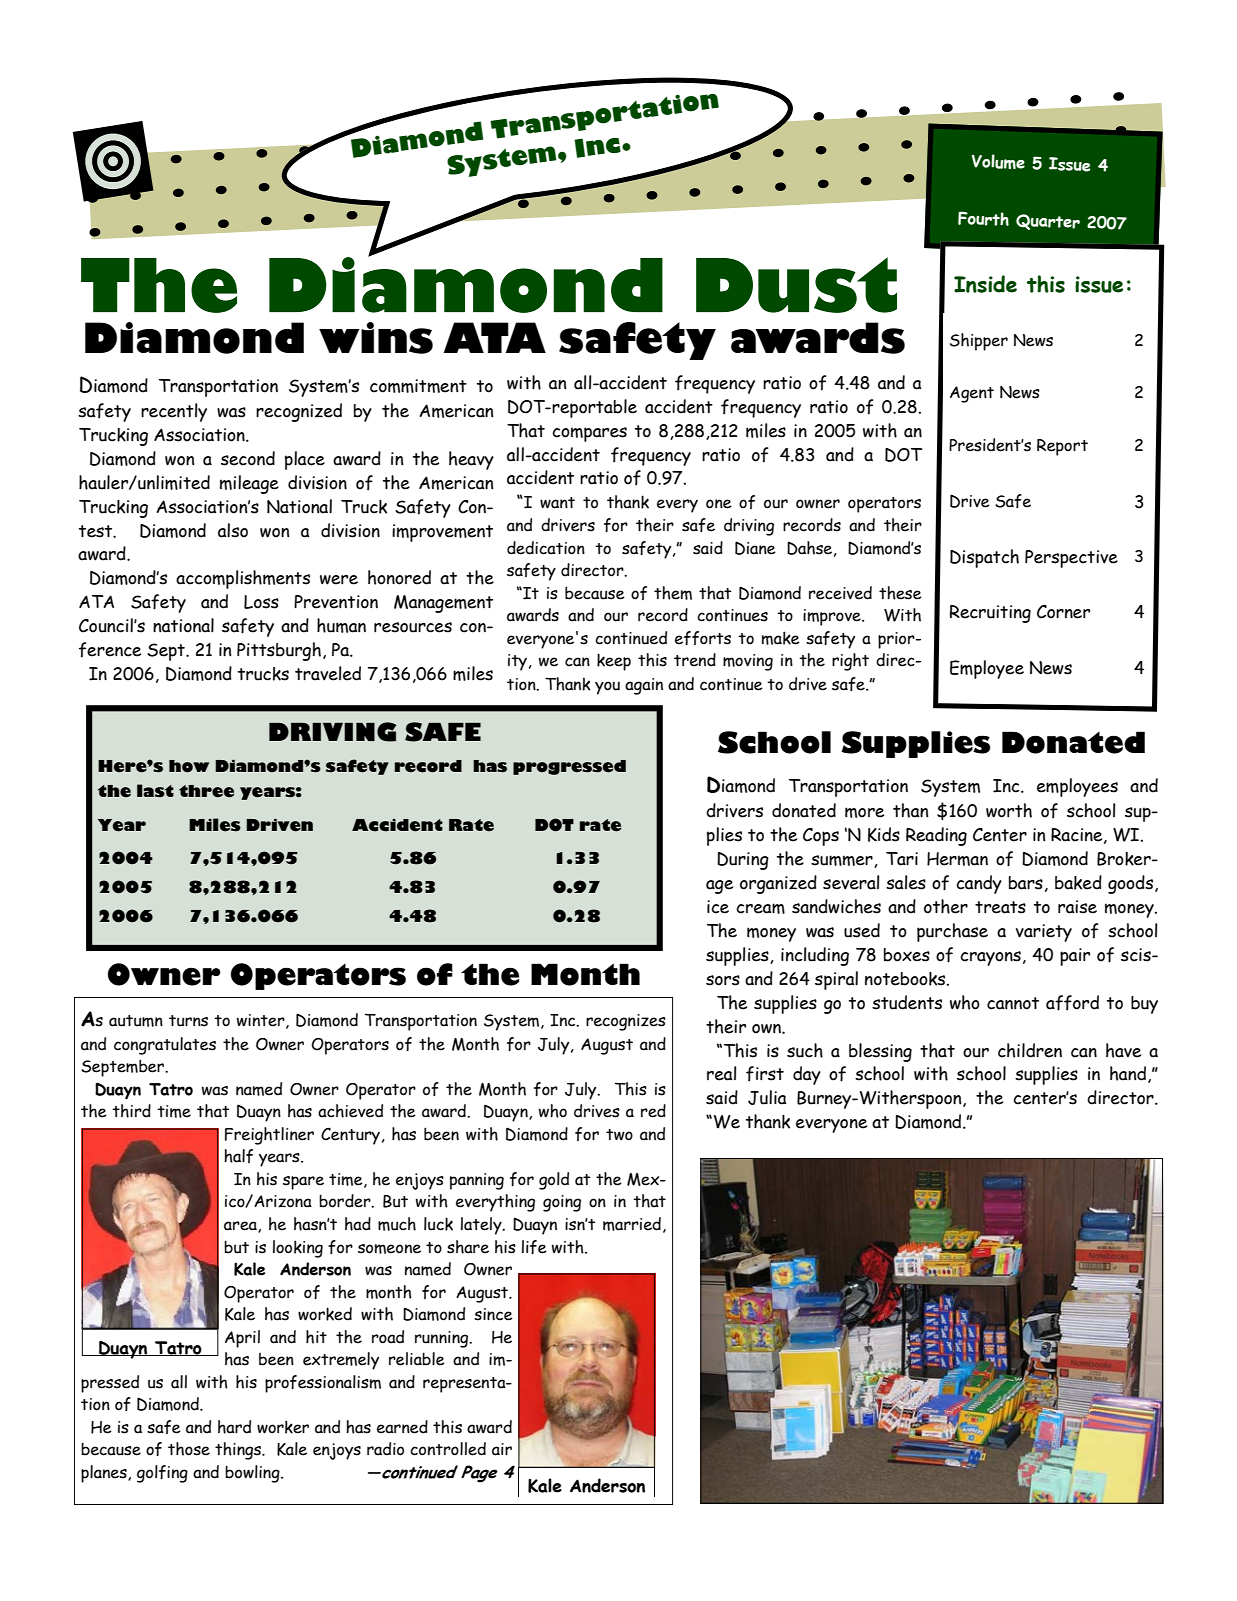  What do you see at coordinates (206, 791) in the screenshot?
I see `three` at bounding box center [206, 791].
